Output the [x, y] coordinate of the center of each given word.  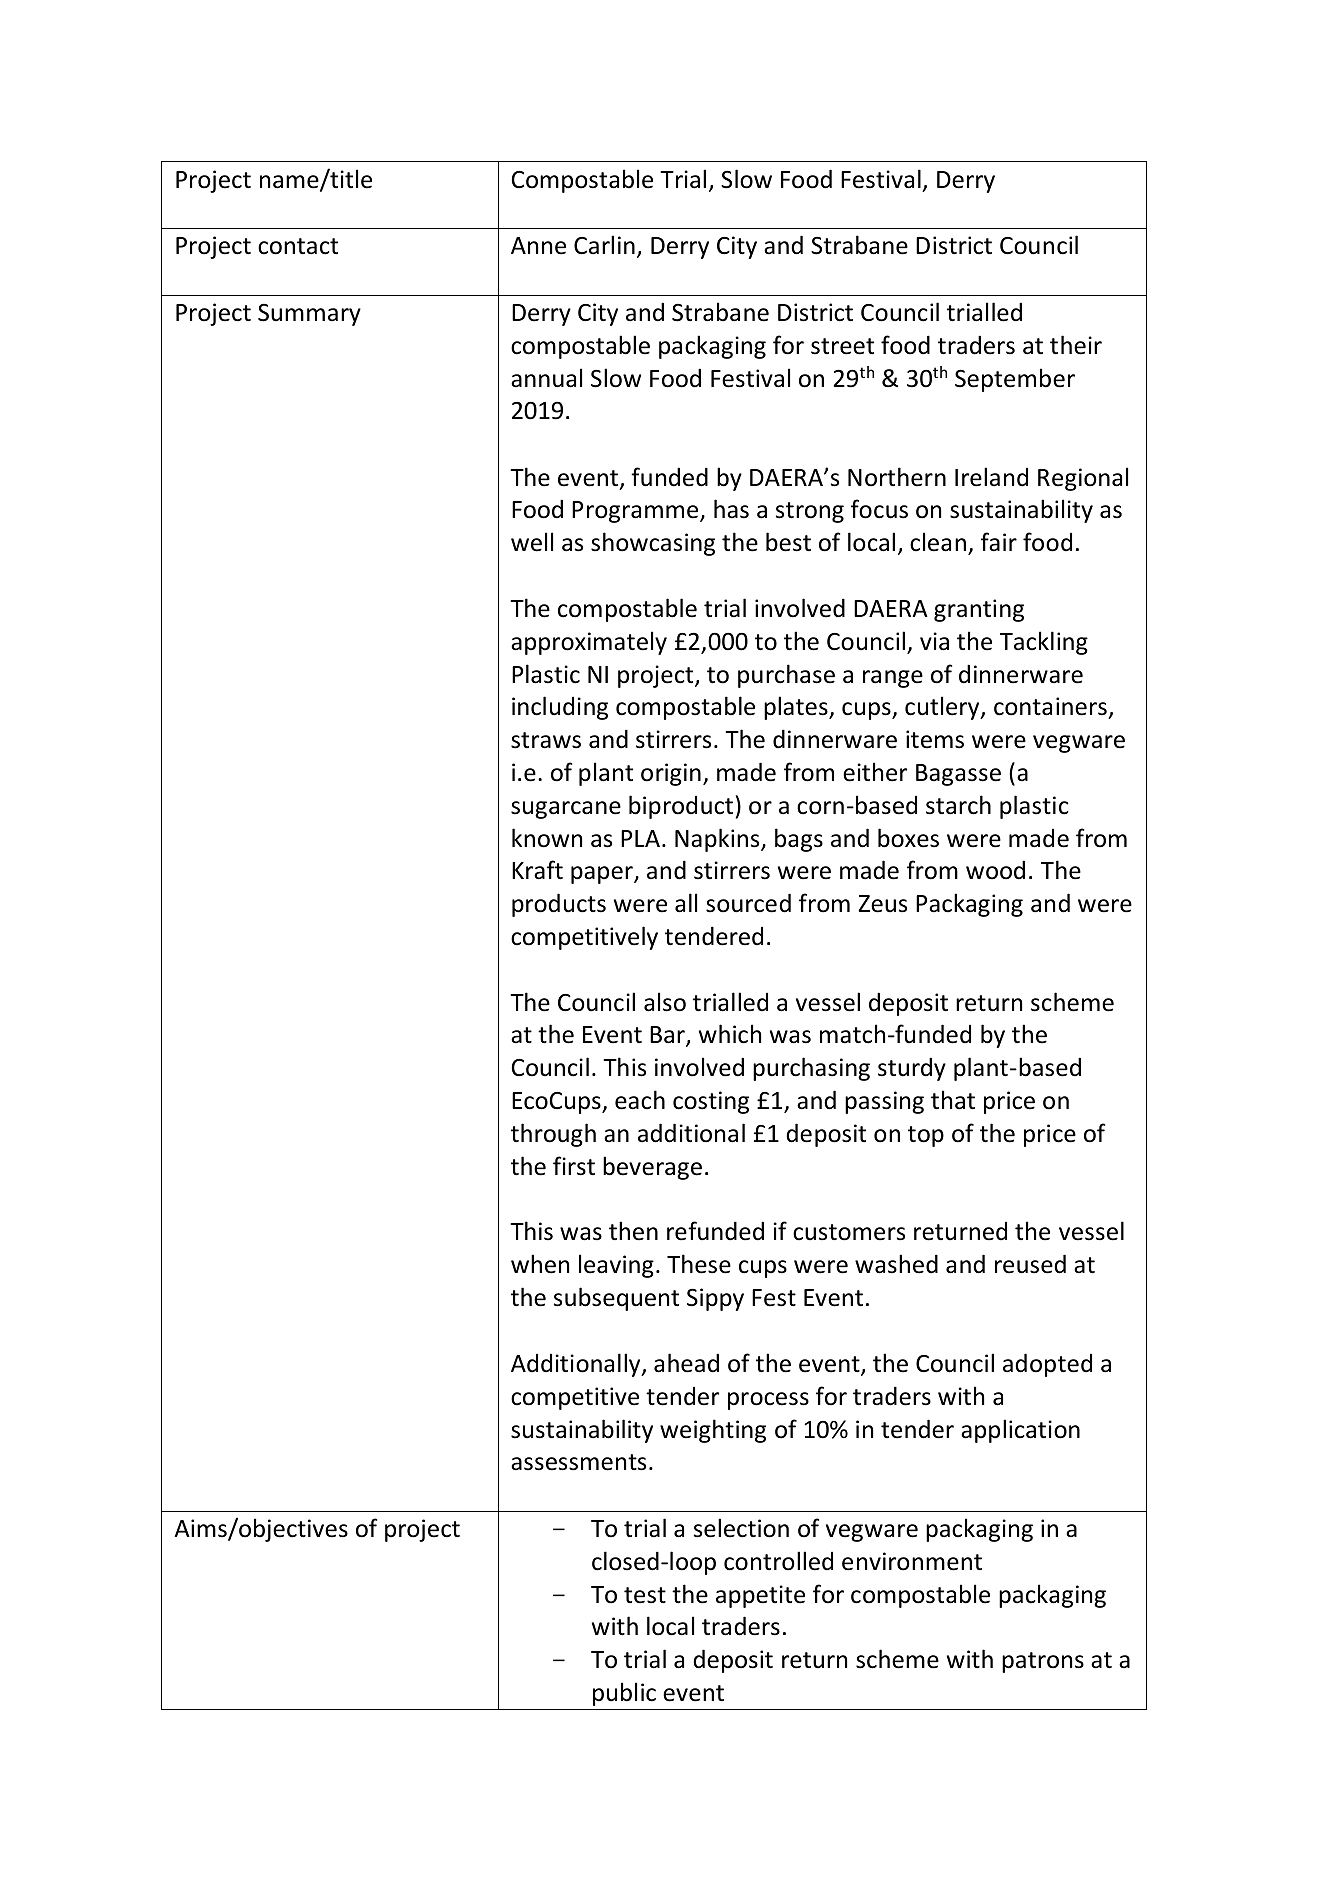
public [624, 1694]
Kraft [537, 870]
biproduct [681, 807]
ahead [686, 1363]
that [953, 1100]
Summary [309, 314]
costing [711, 1102]
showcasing [653, 544]
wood [995, 870]
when [540, 1264]
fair [999, 542]
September [1015, 380]
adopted [1047, 1365]
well [532, 542]
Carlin [604, 245]
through [553, 1135]
